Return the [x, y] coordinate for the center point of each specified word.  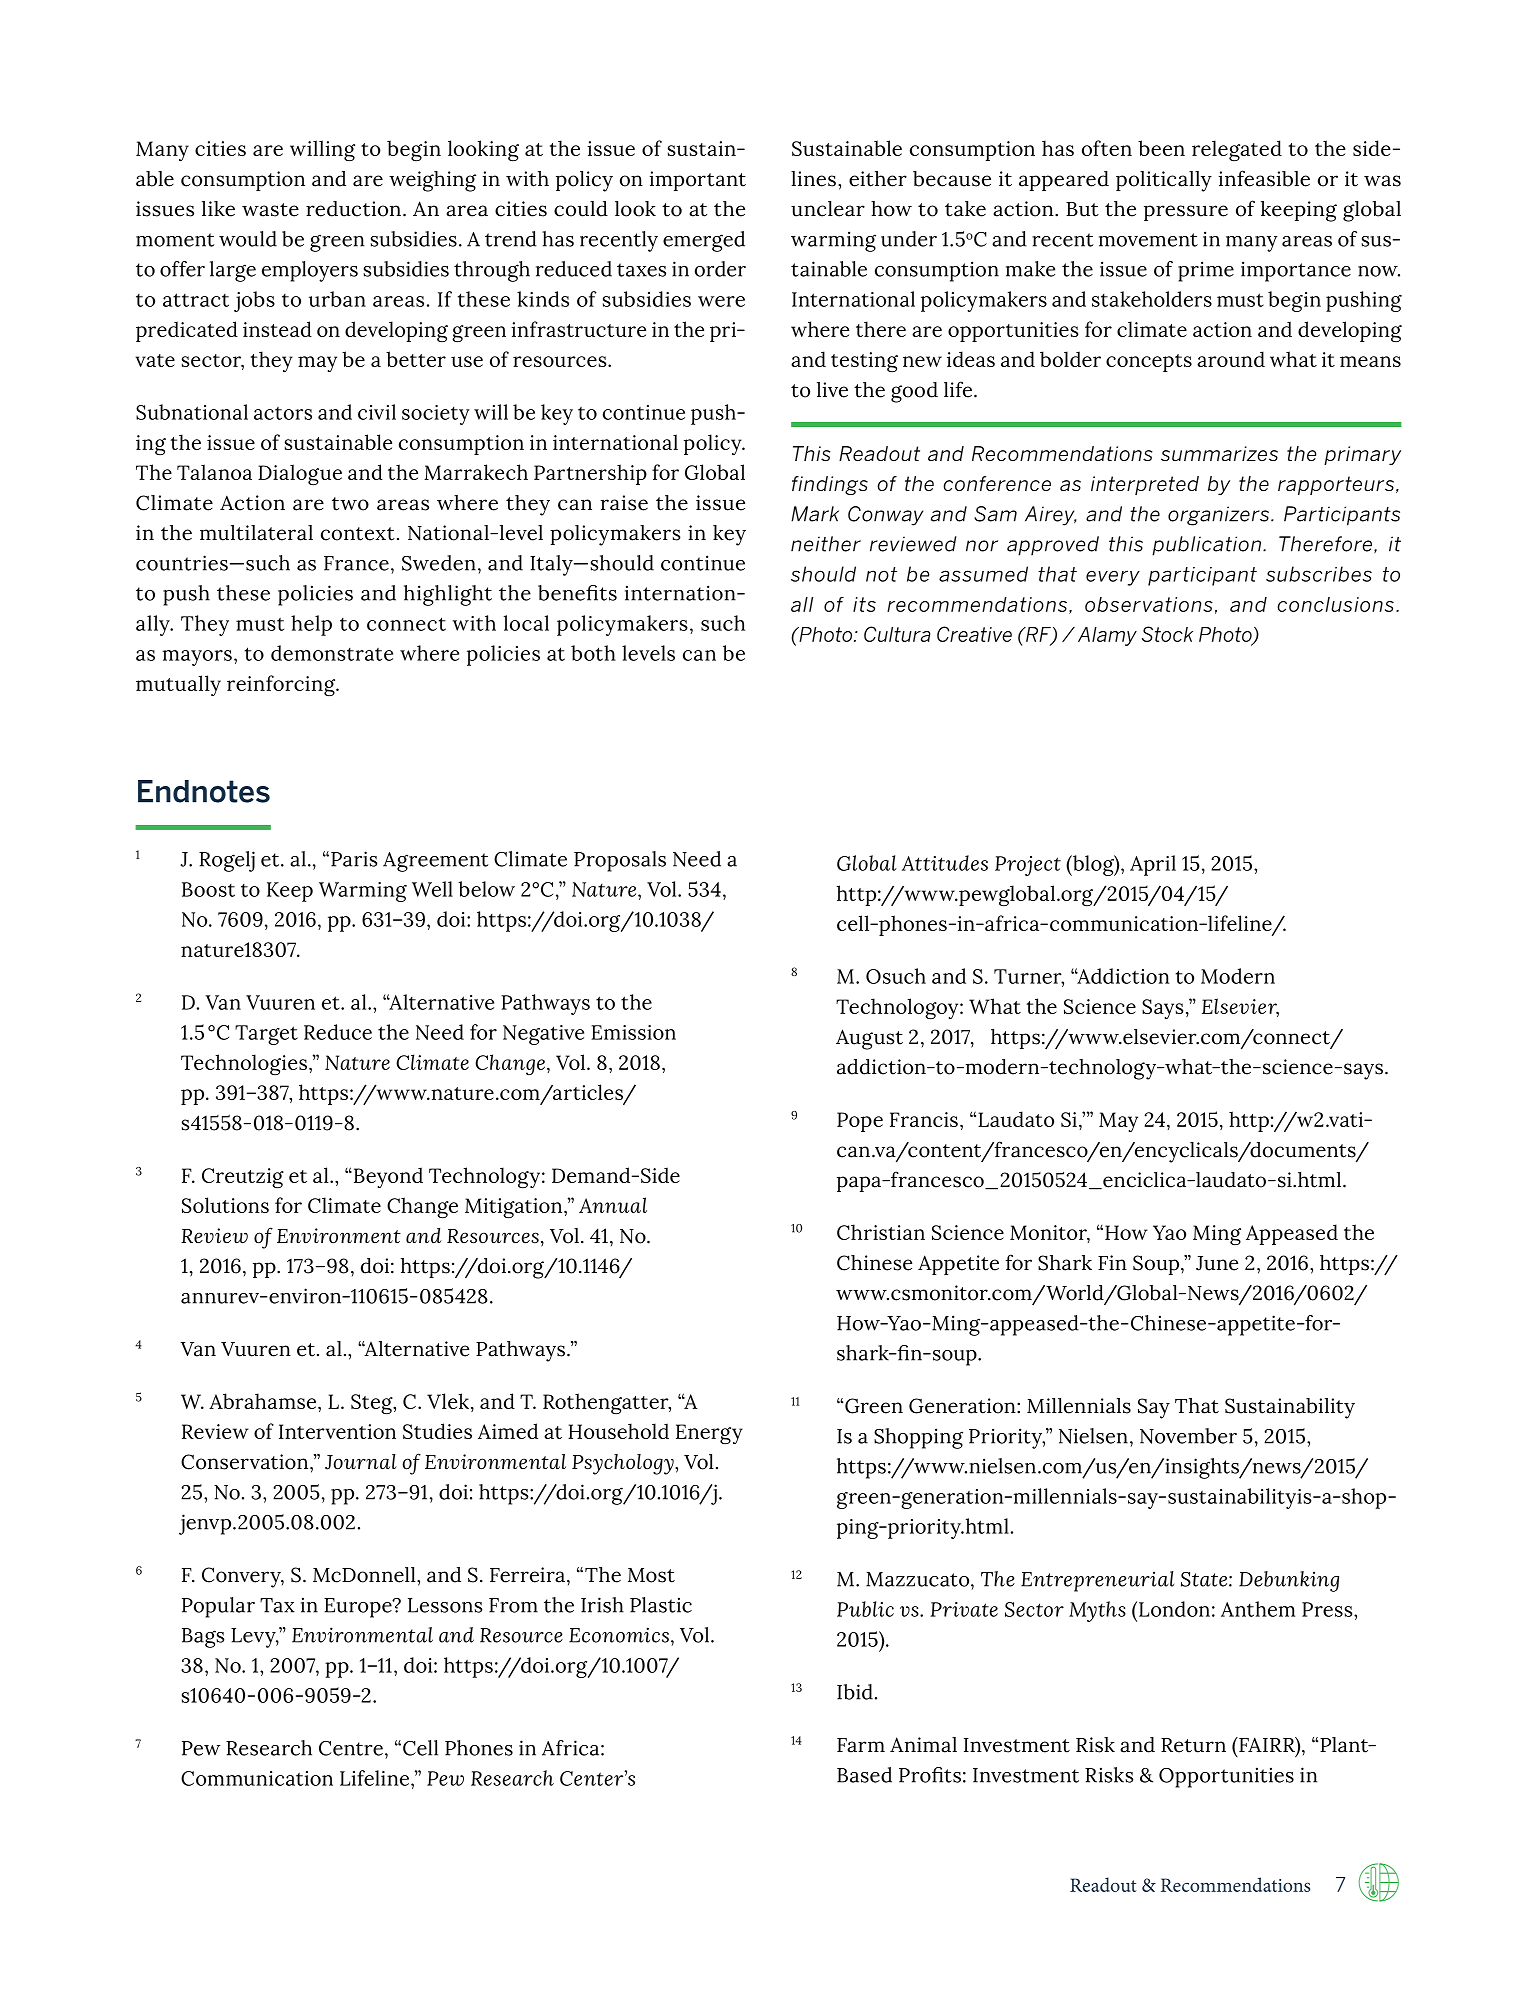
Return [1193, 1745]
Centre [351, 1748]
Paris [354, 859]
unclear [828, 209]
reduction [353, 209]
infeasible [1264, 178]
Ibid [855, 1692]
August [869, 1039]
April [1153, 865]
